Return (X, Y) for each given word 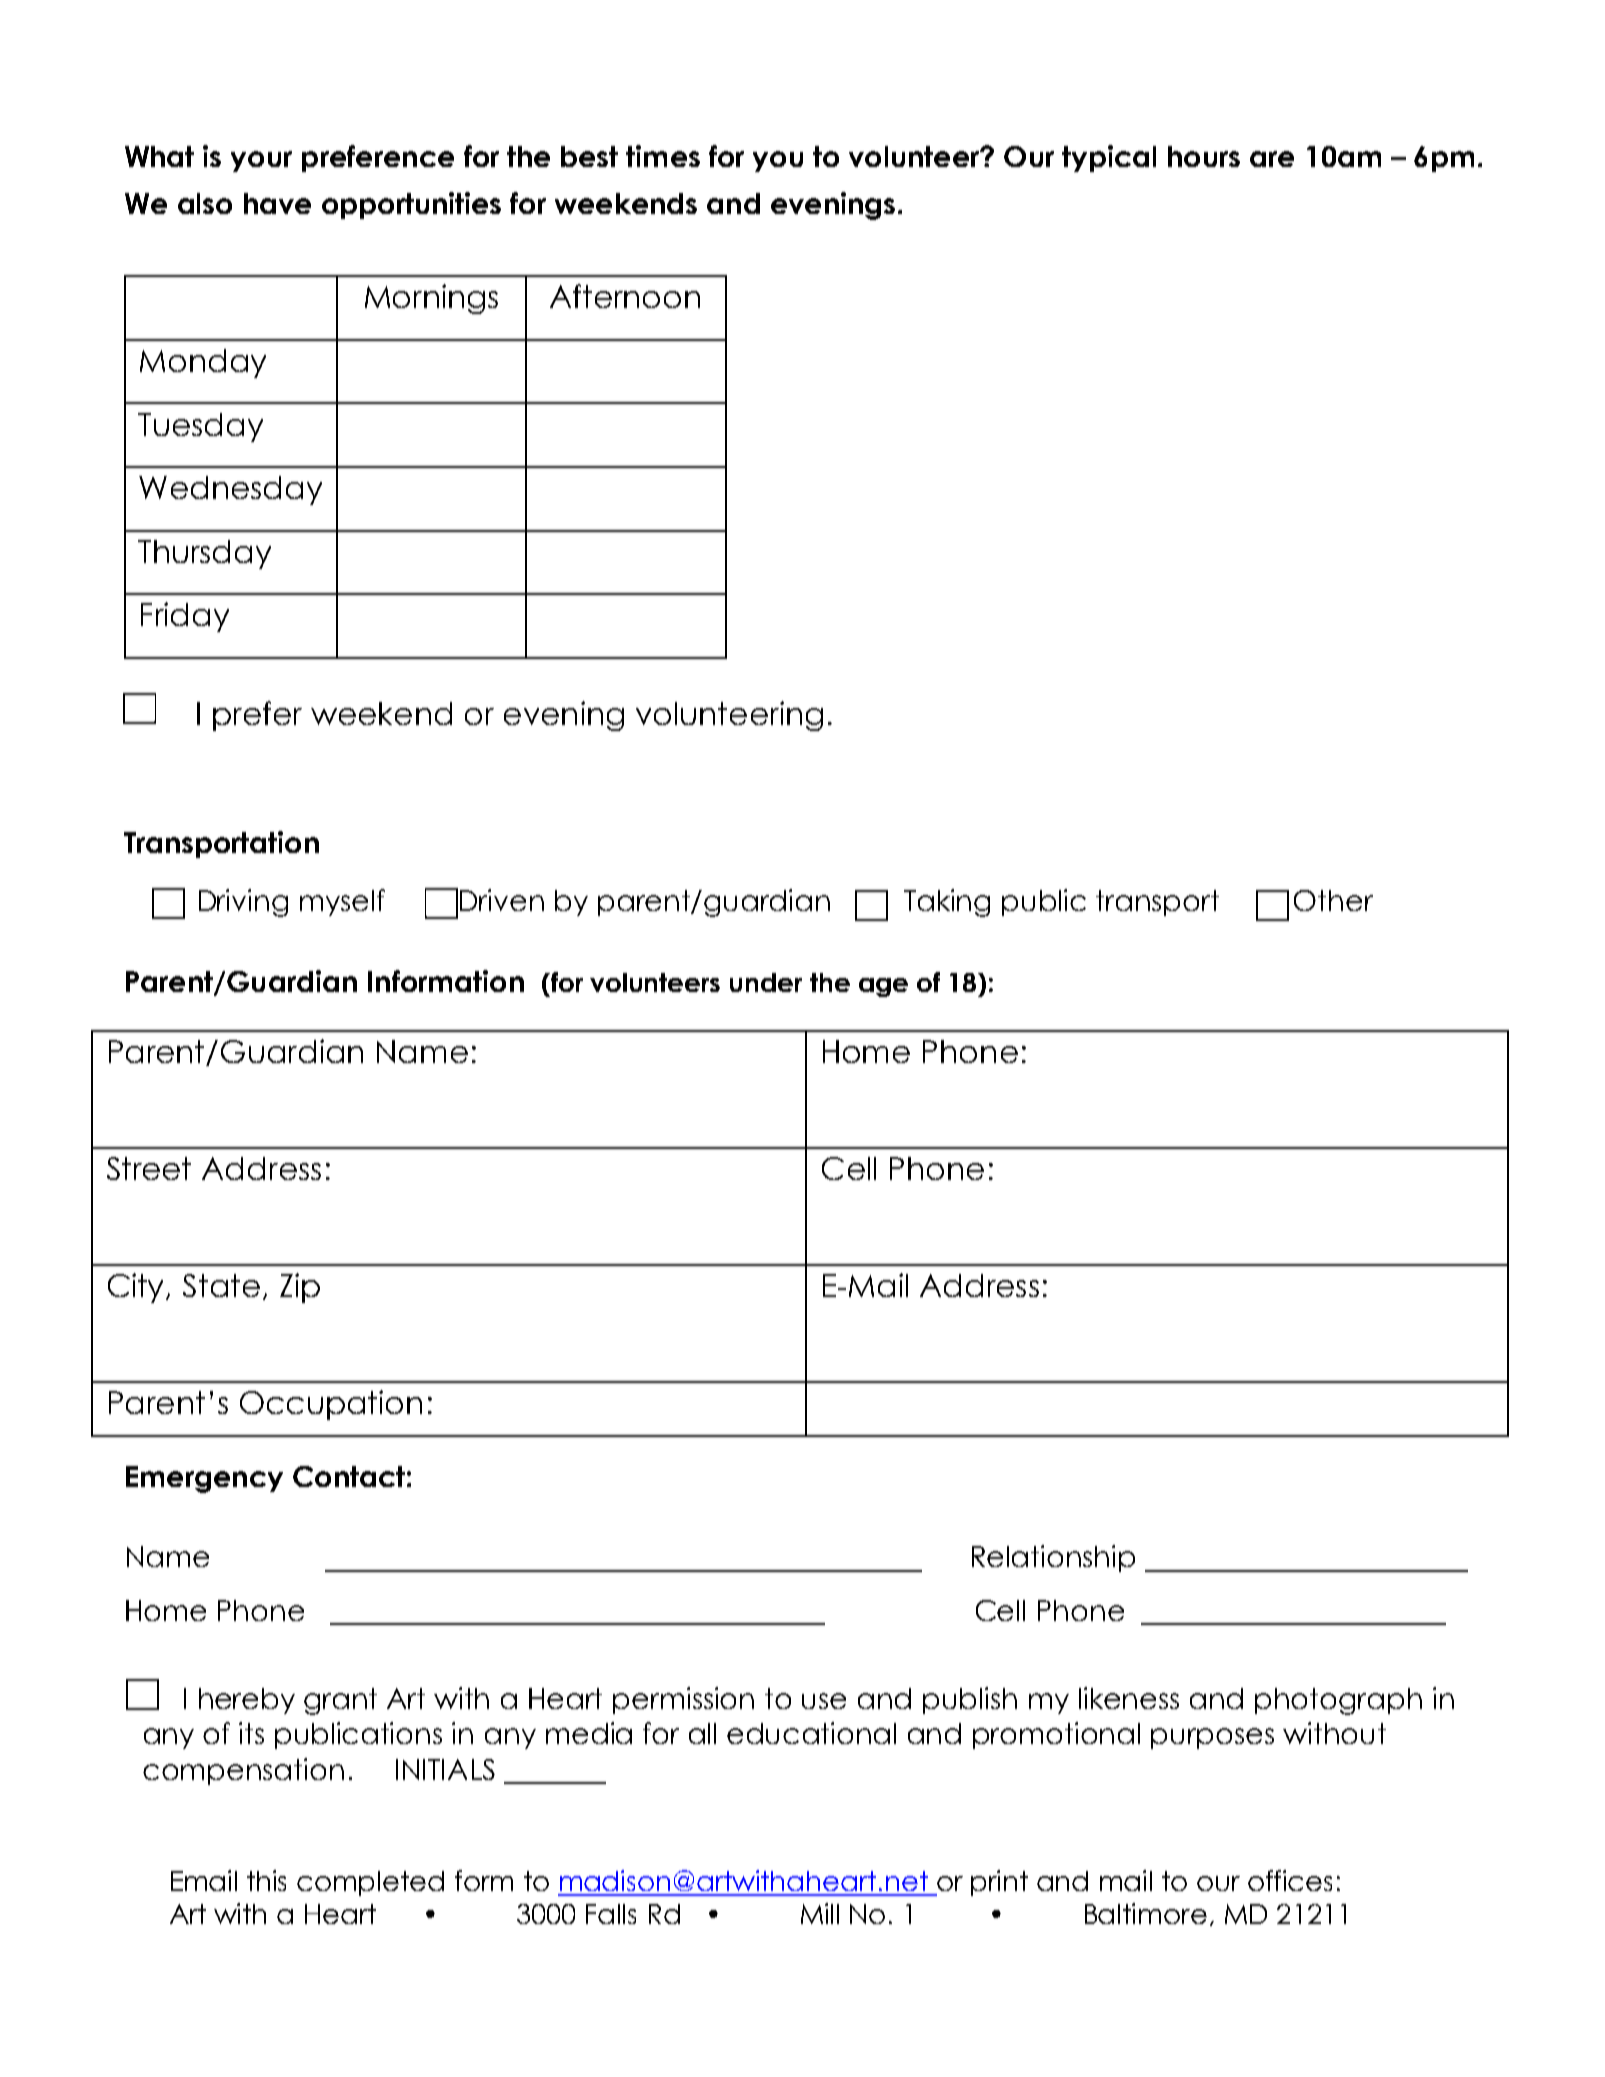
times (663, 156)
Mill (820, 1913)
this (266, 1880)
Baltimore (1146, 1913)
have (277, 203)
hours (1204, 156)
